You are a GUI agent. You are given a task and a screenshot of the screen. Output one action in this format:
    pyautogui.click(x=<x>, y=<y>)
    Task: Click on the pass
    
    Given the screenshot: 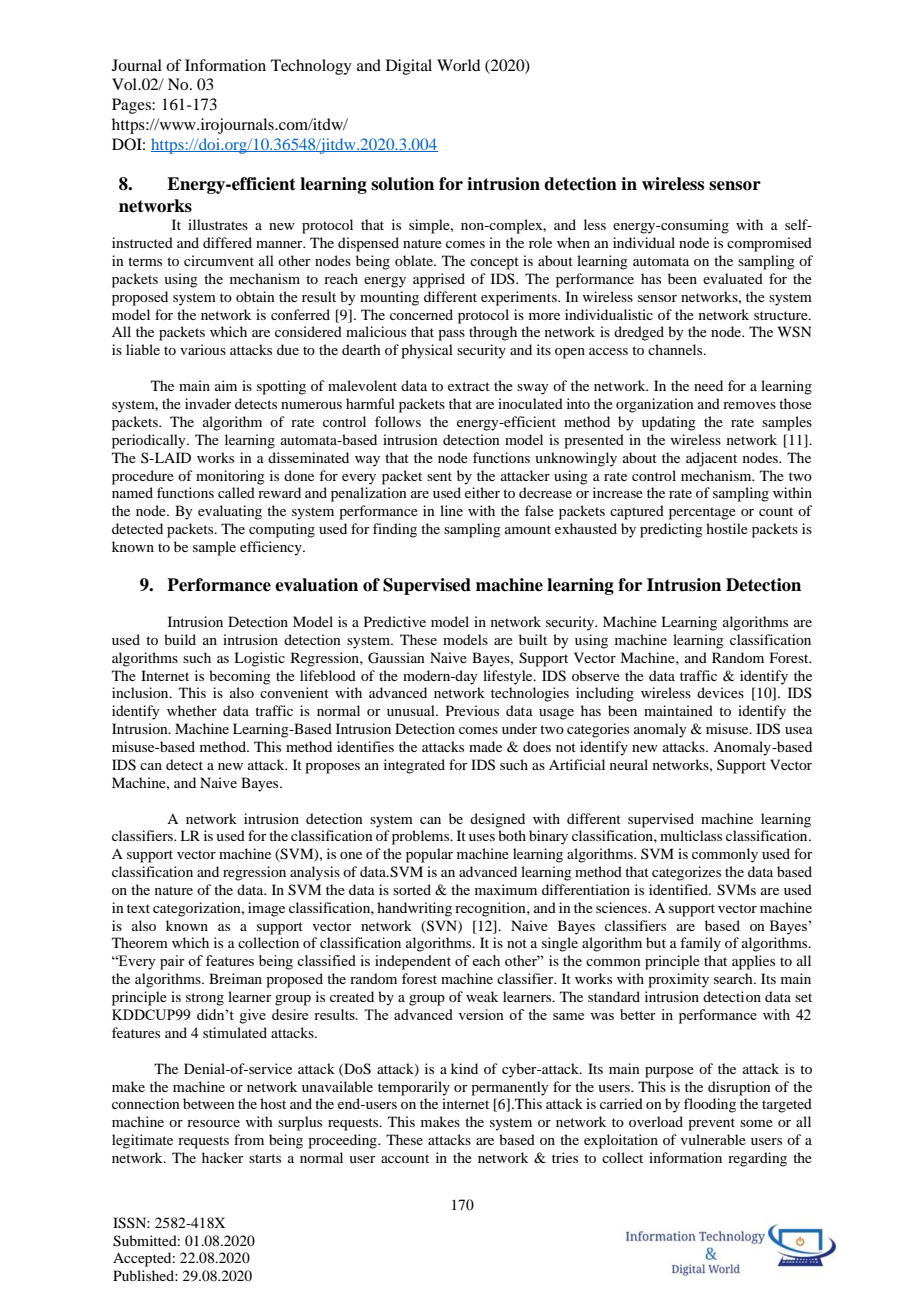 What is the action you would take?
    pyautogui.click(x=451, y=335)
